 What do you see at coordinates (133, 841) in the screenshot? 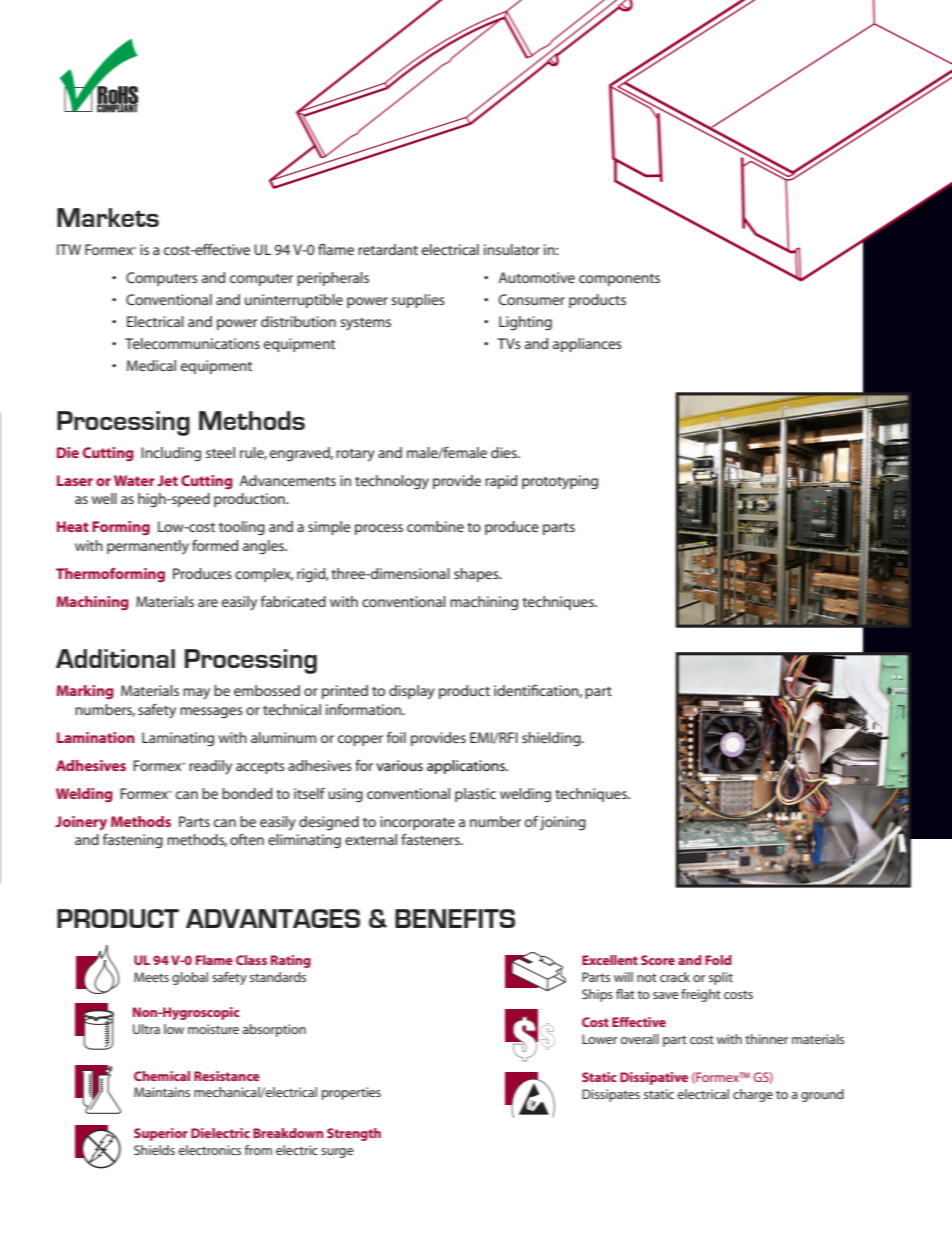
I see `fastening` at bounding box center [133, 841].
